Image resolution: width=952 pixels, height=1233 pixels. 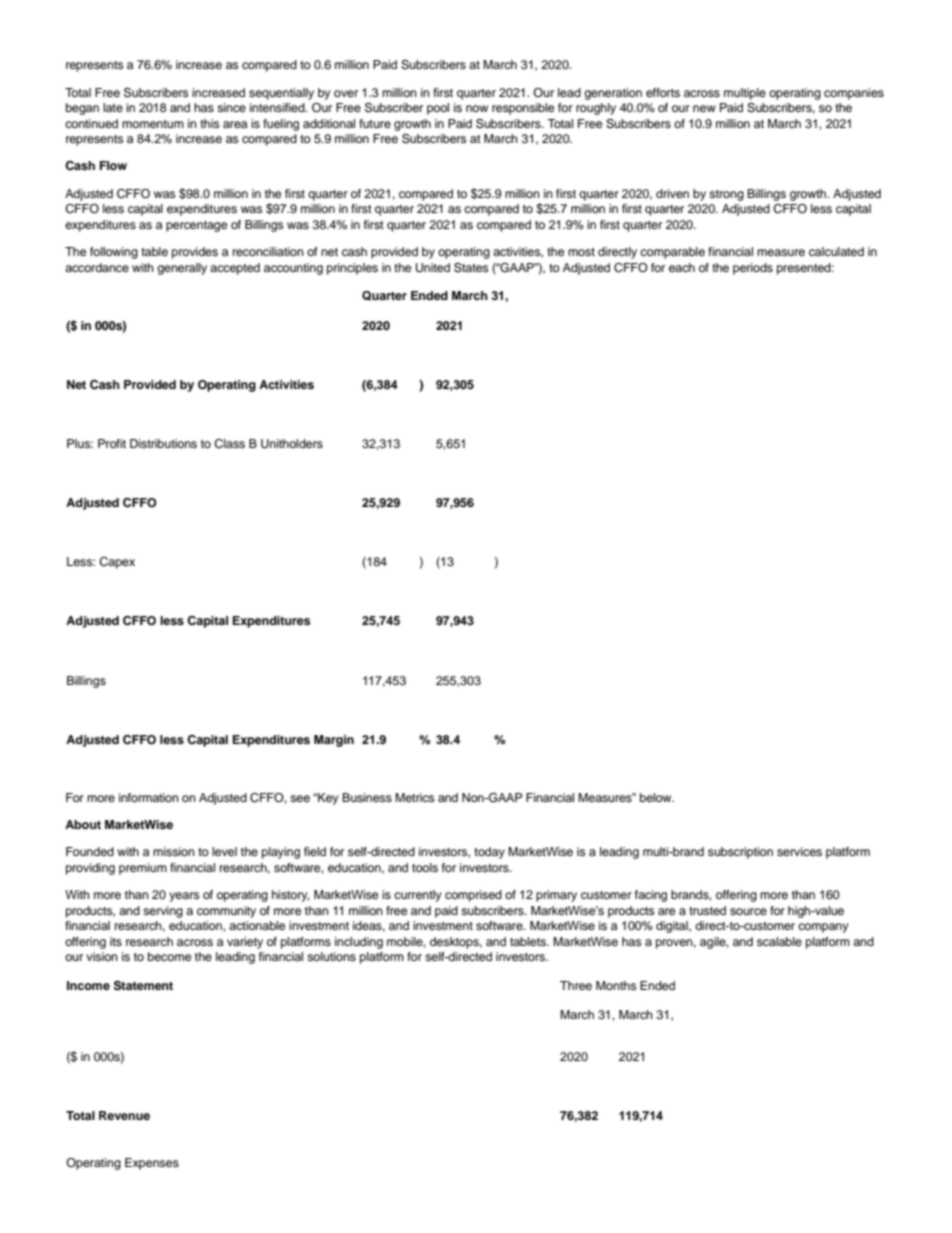 What do you see at coordinates (740, 853) in the screenshot?
I see `subscription` at bounding box center [740, 853].
